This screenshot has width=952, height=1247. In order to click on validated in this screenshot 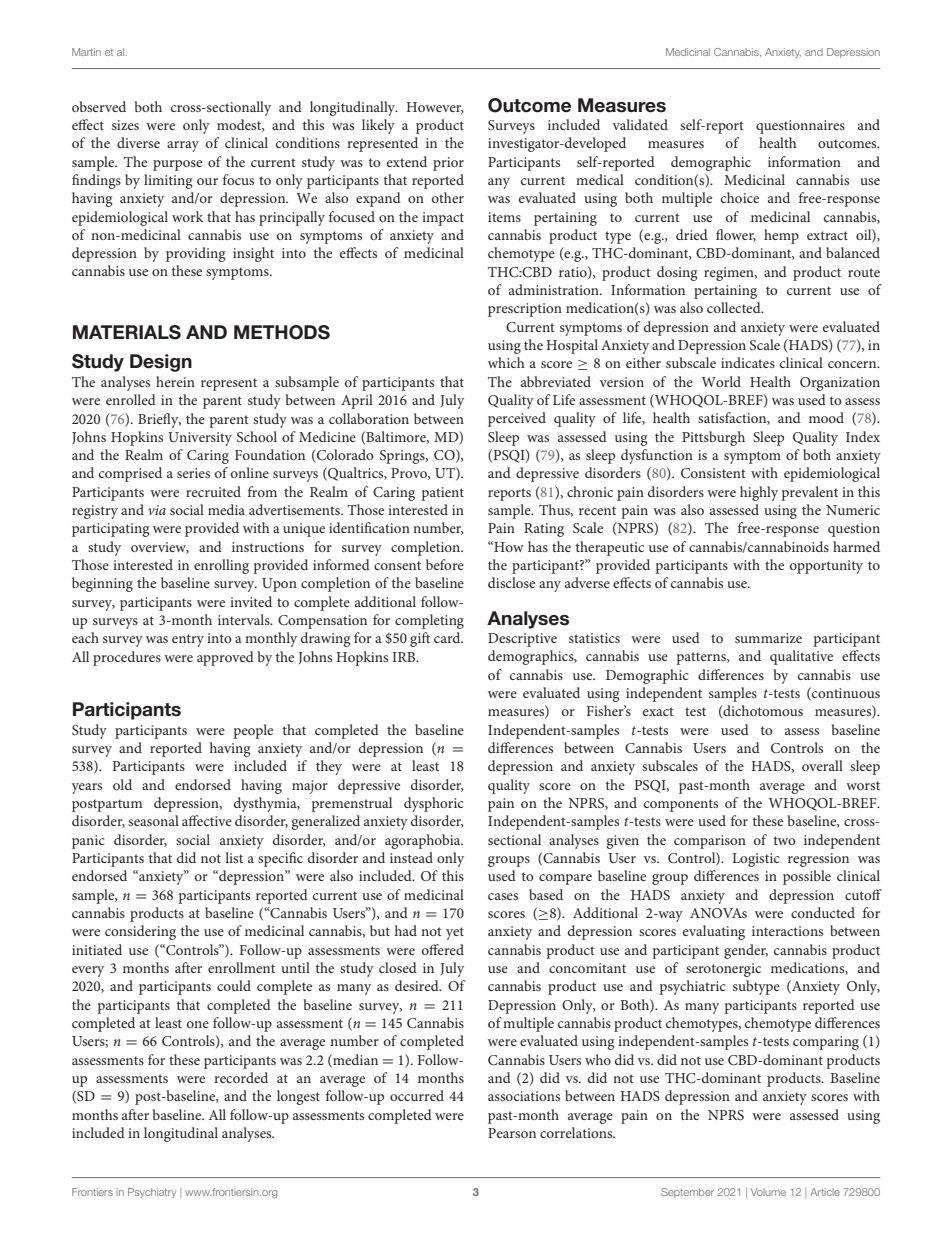, I will do `click(640, 124)`.
